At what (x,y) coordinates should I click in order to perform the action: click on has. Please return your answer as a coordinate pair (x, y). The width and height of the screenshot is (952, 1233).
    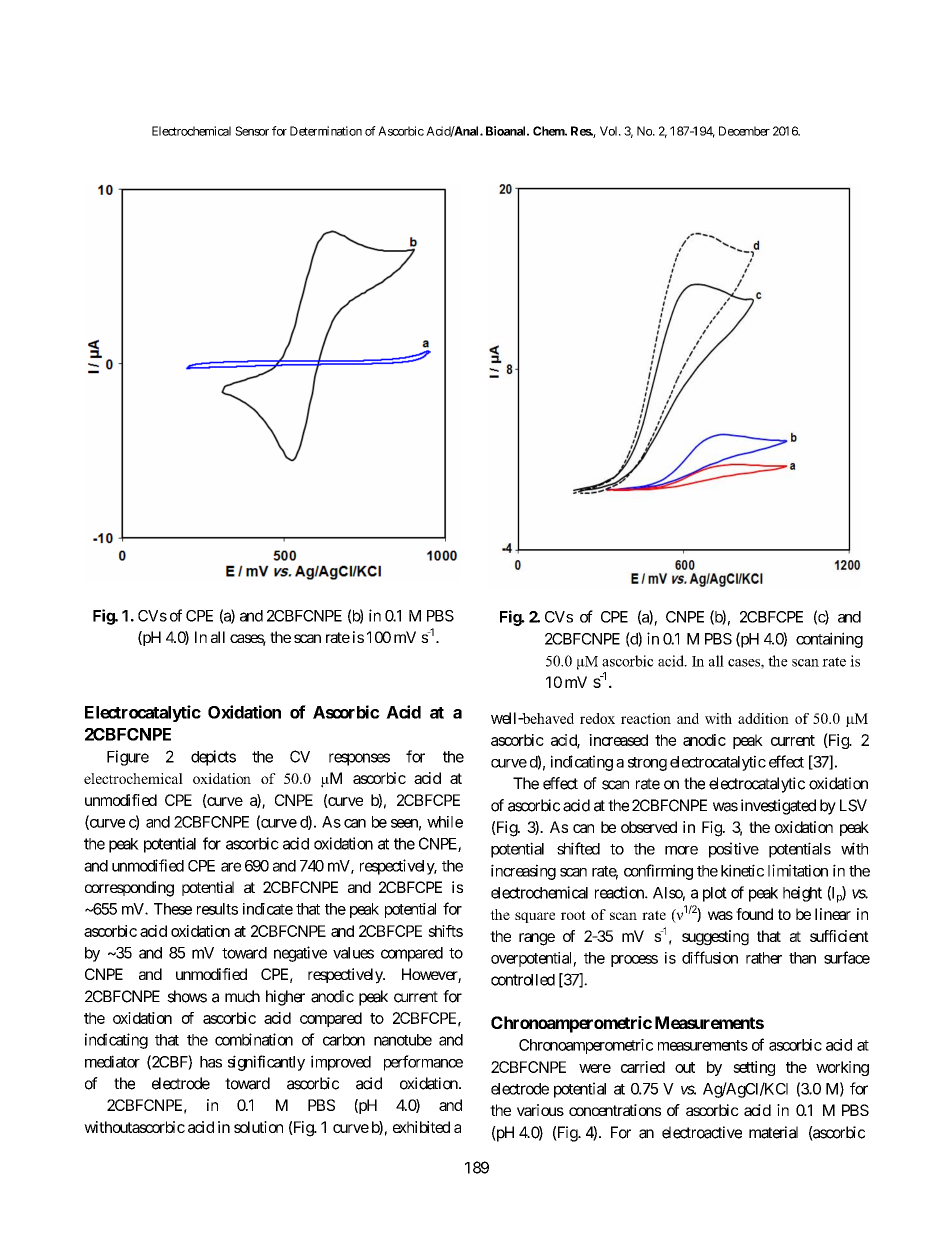
    Looking at the image, I should click on (211, 1062).
